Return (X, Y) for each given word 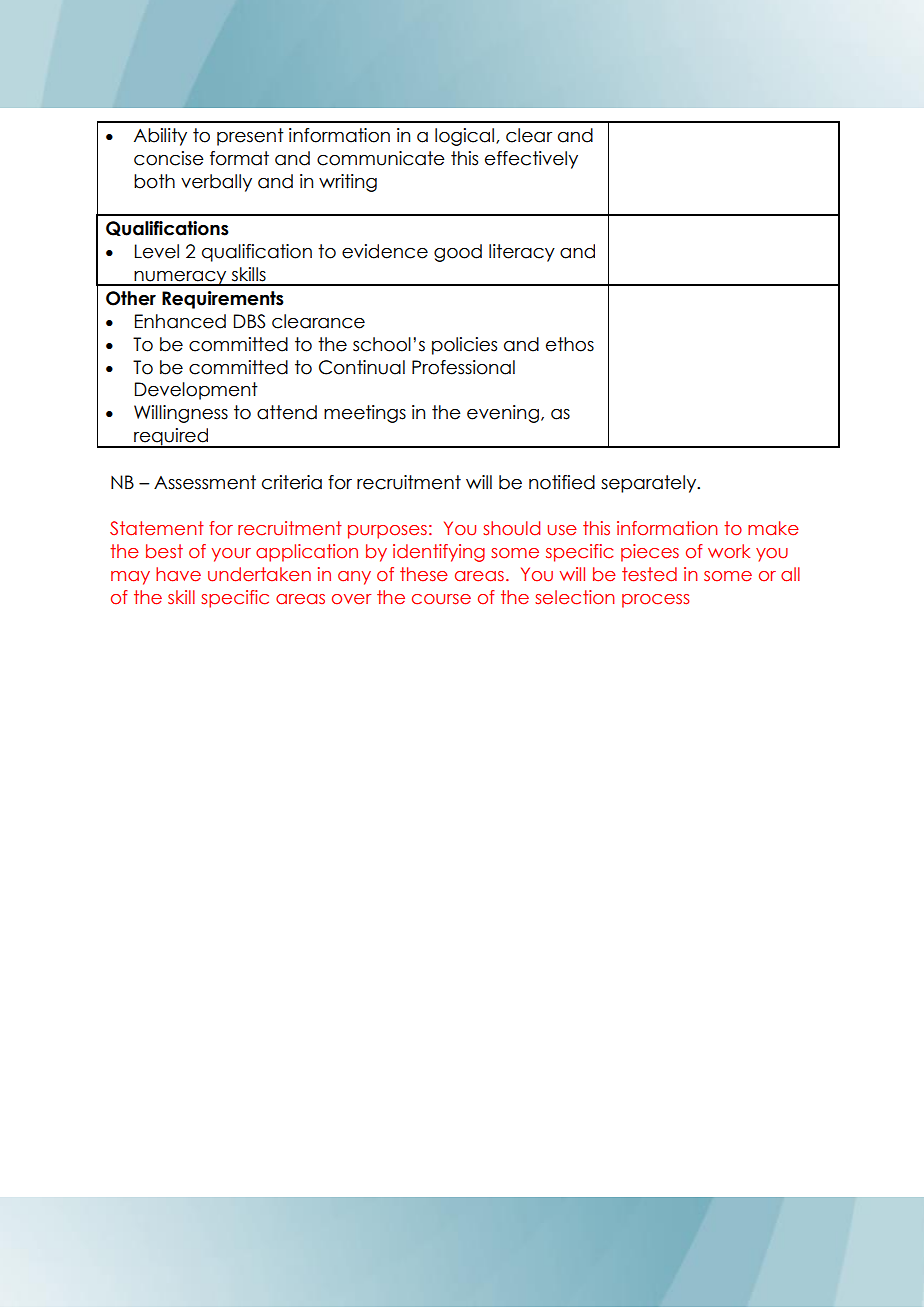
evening (503, 414)
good (458, 253)
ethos (570, 344)
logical (464, 137)
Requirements (223, 300)
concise (169, 158)
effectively (531, 160)
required (171, 438)
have (178, 574)
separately (650, 484)
